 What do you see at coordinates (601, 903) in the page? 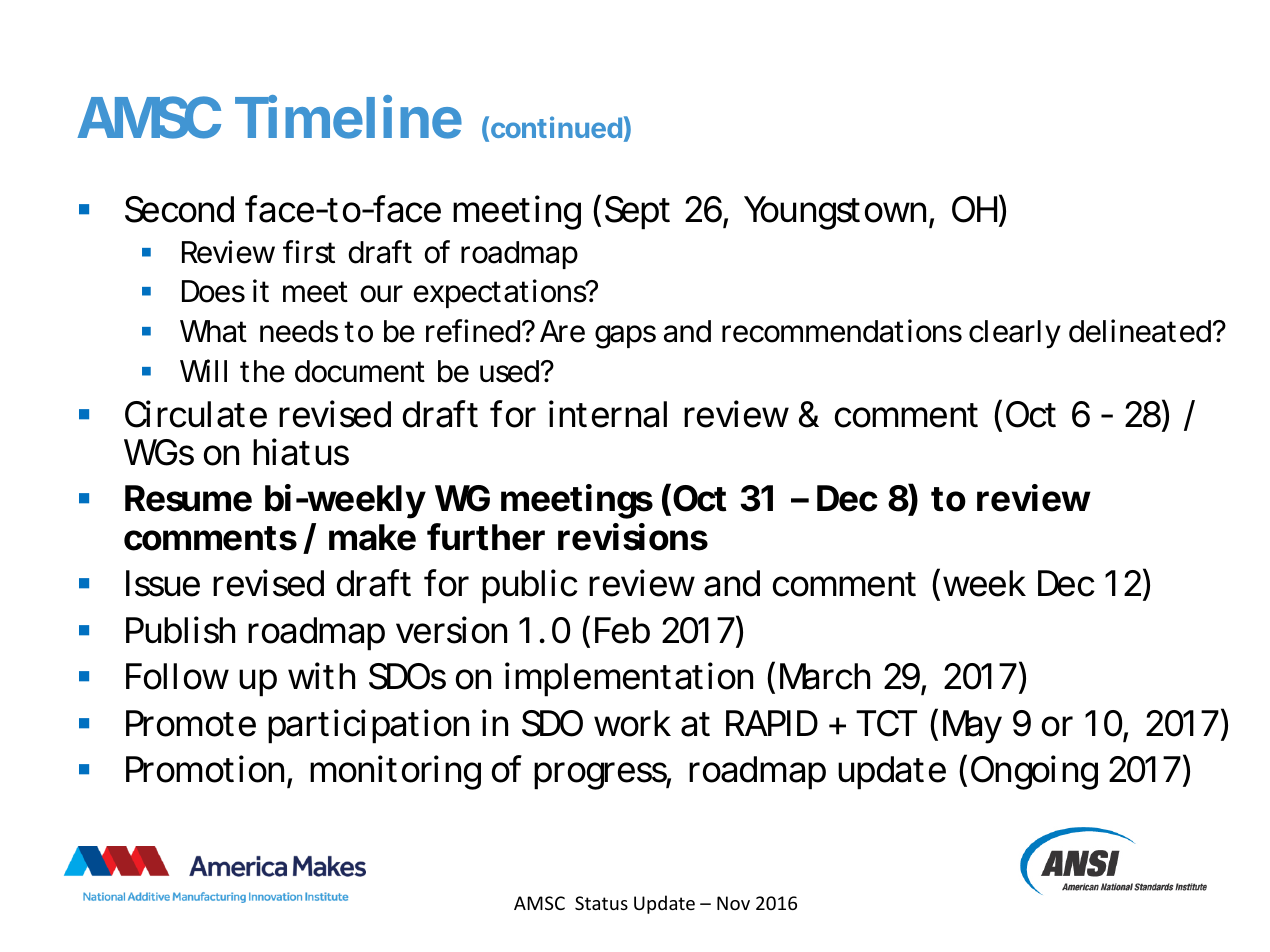
I see `Status` at bounding box center [601, 903].
